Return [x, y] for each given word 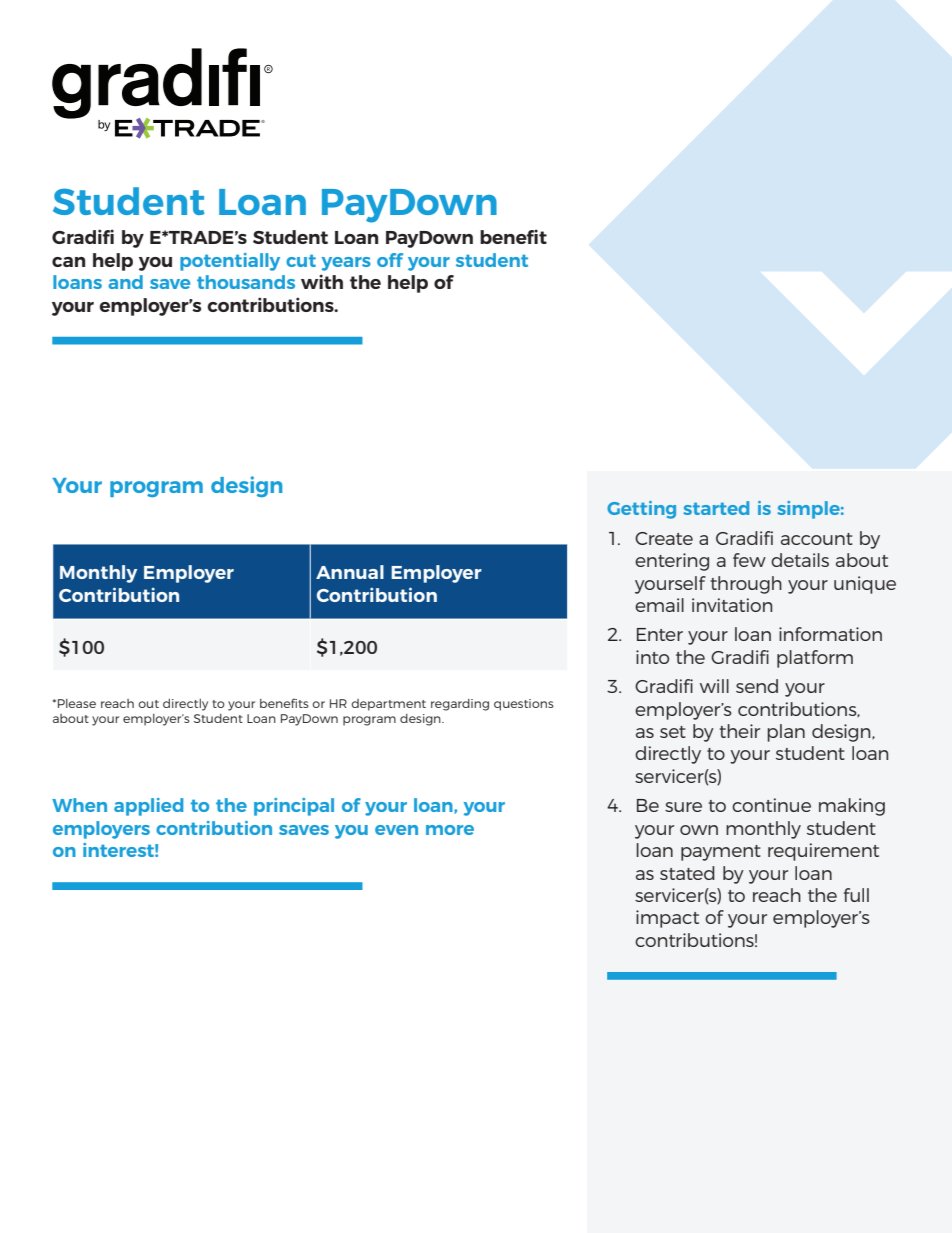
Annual [350, 572]
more [450, 830]
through [746, 585]
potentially [230, 262]
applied [148, 807]
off [390, 260]
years [346, 264]
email [659, 605]
